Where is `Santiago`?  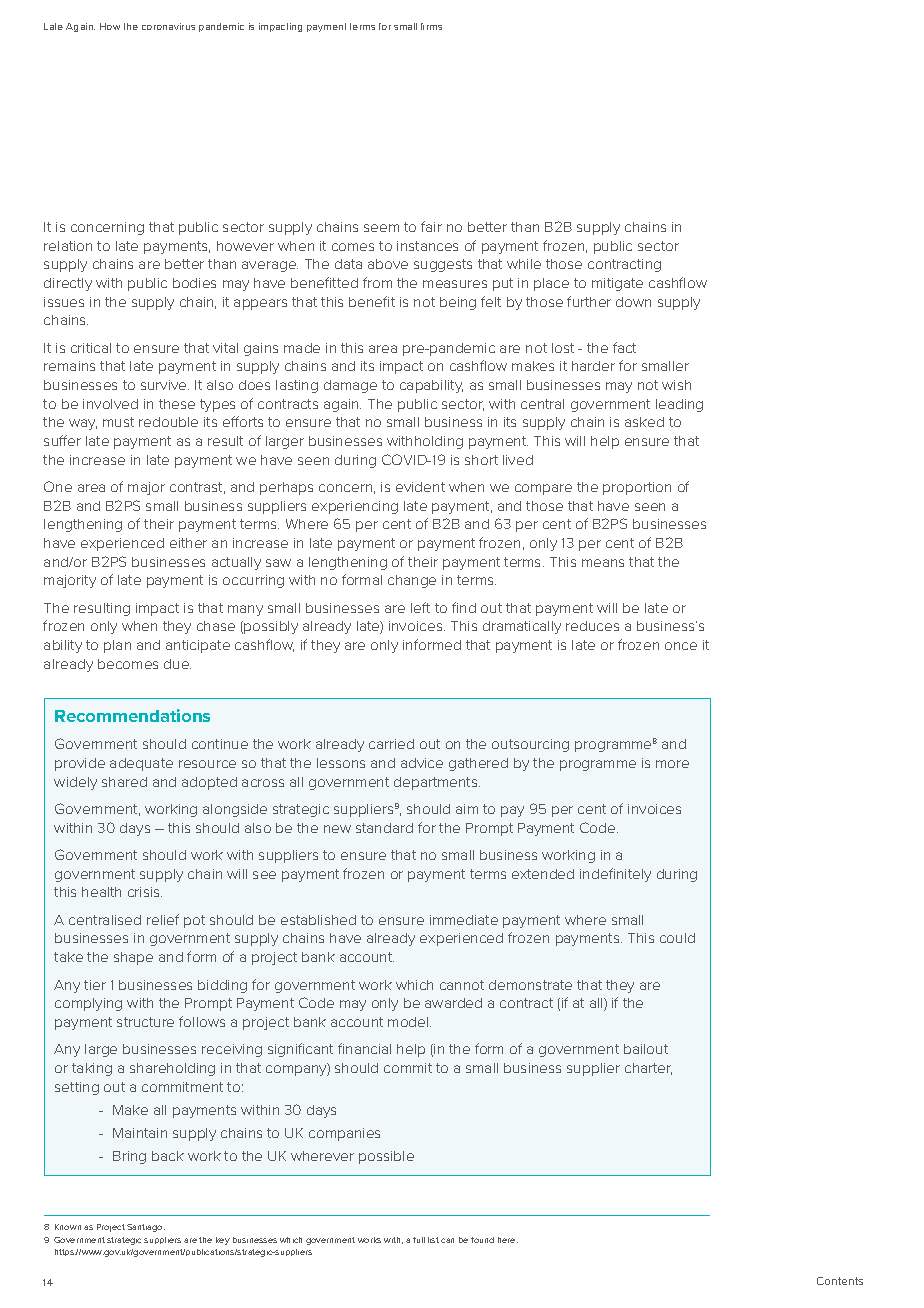 Santiago is located at coordinates (146, 1228).
